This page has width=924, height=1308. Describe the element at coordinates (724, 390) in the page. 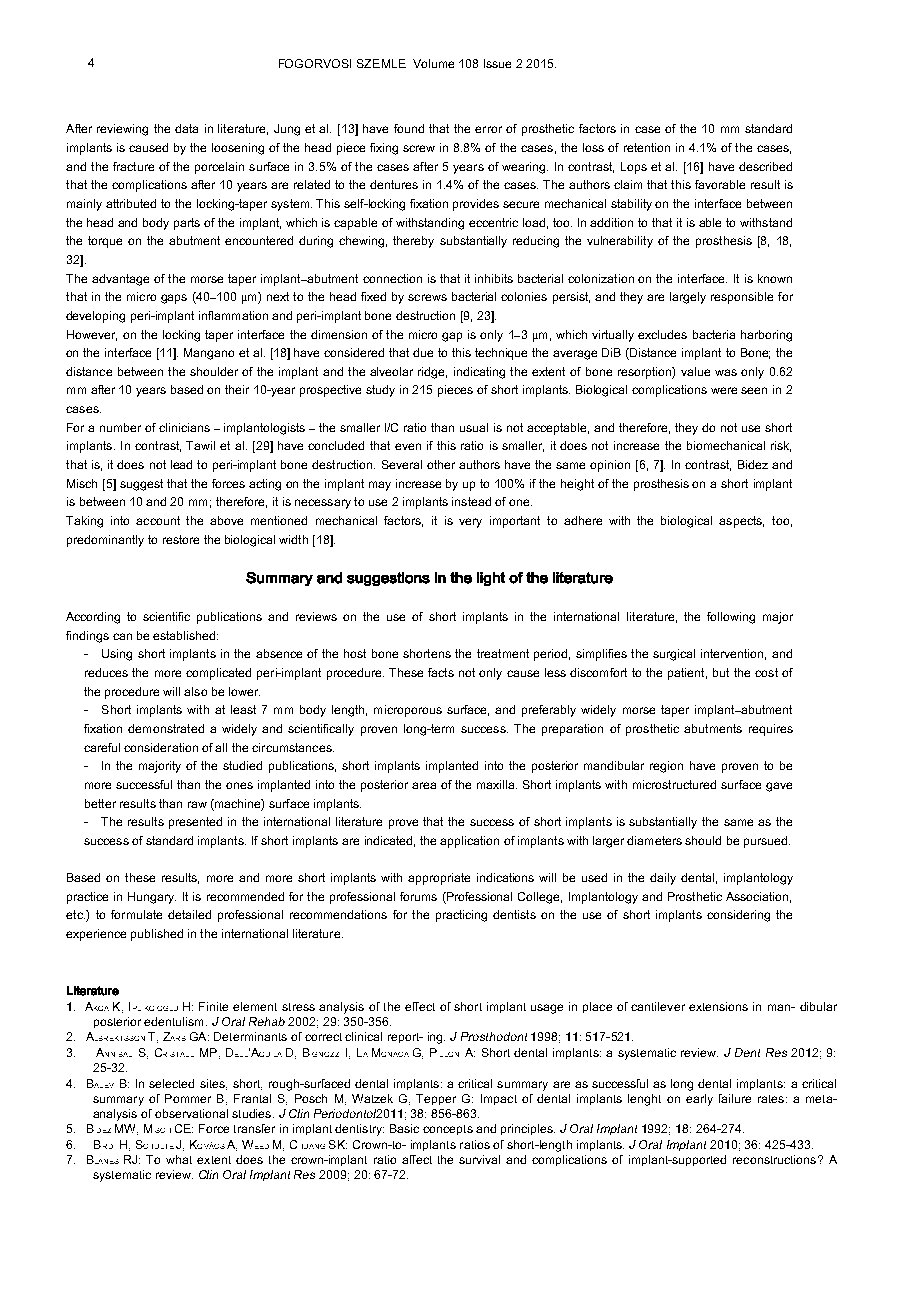

I see `were` at that location.
